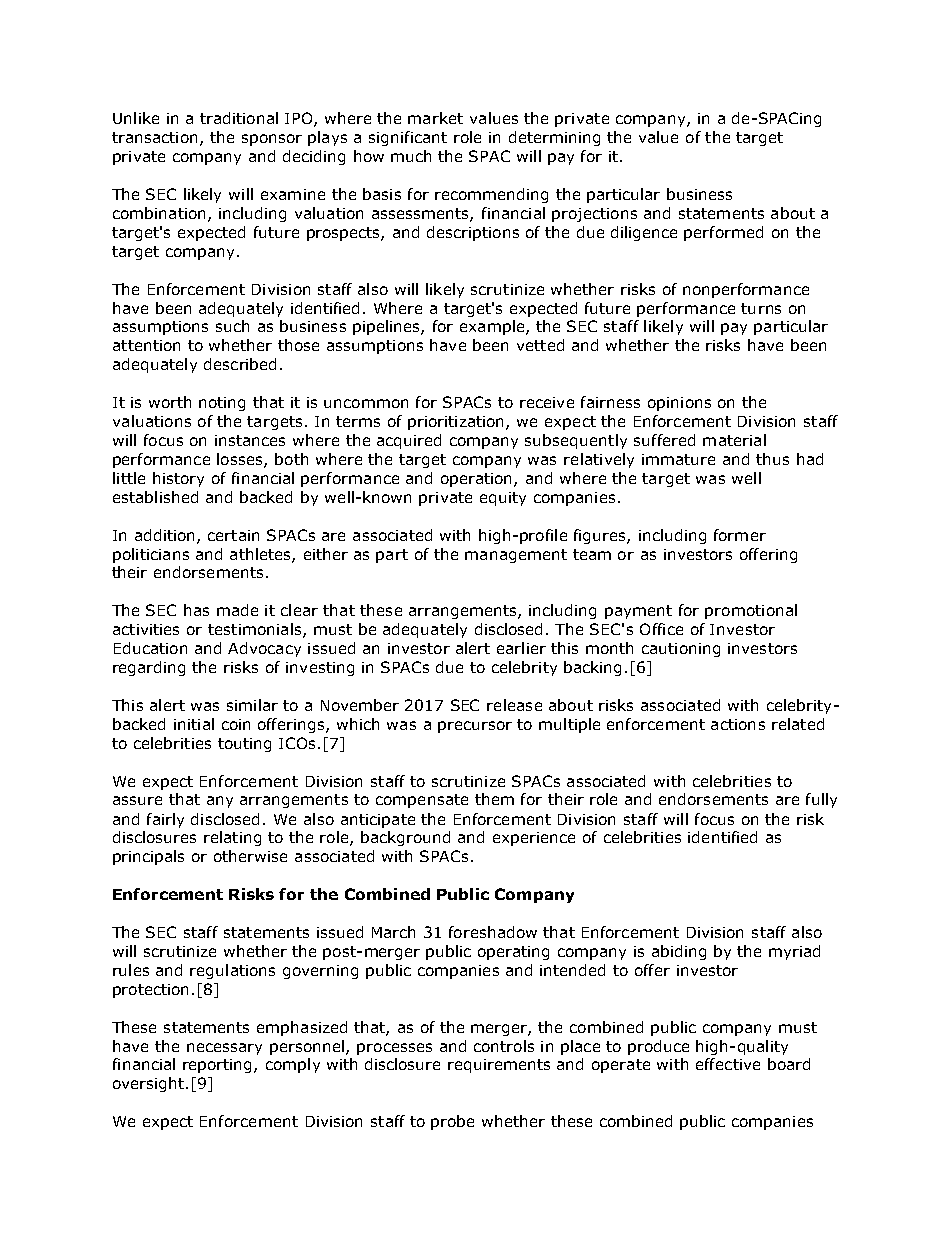 Image resolution: width=952 pixels, height=1233 pixels. Describe the element at coordinates (219, 1066) in the screenshot. I see `reporting` at that location.
